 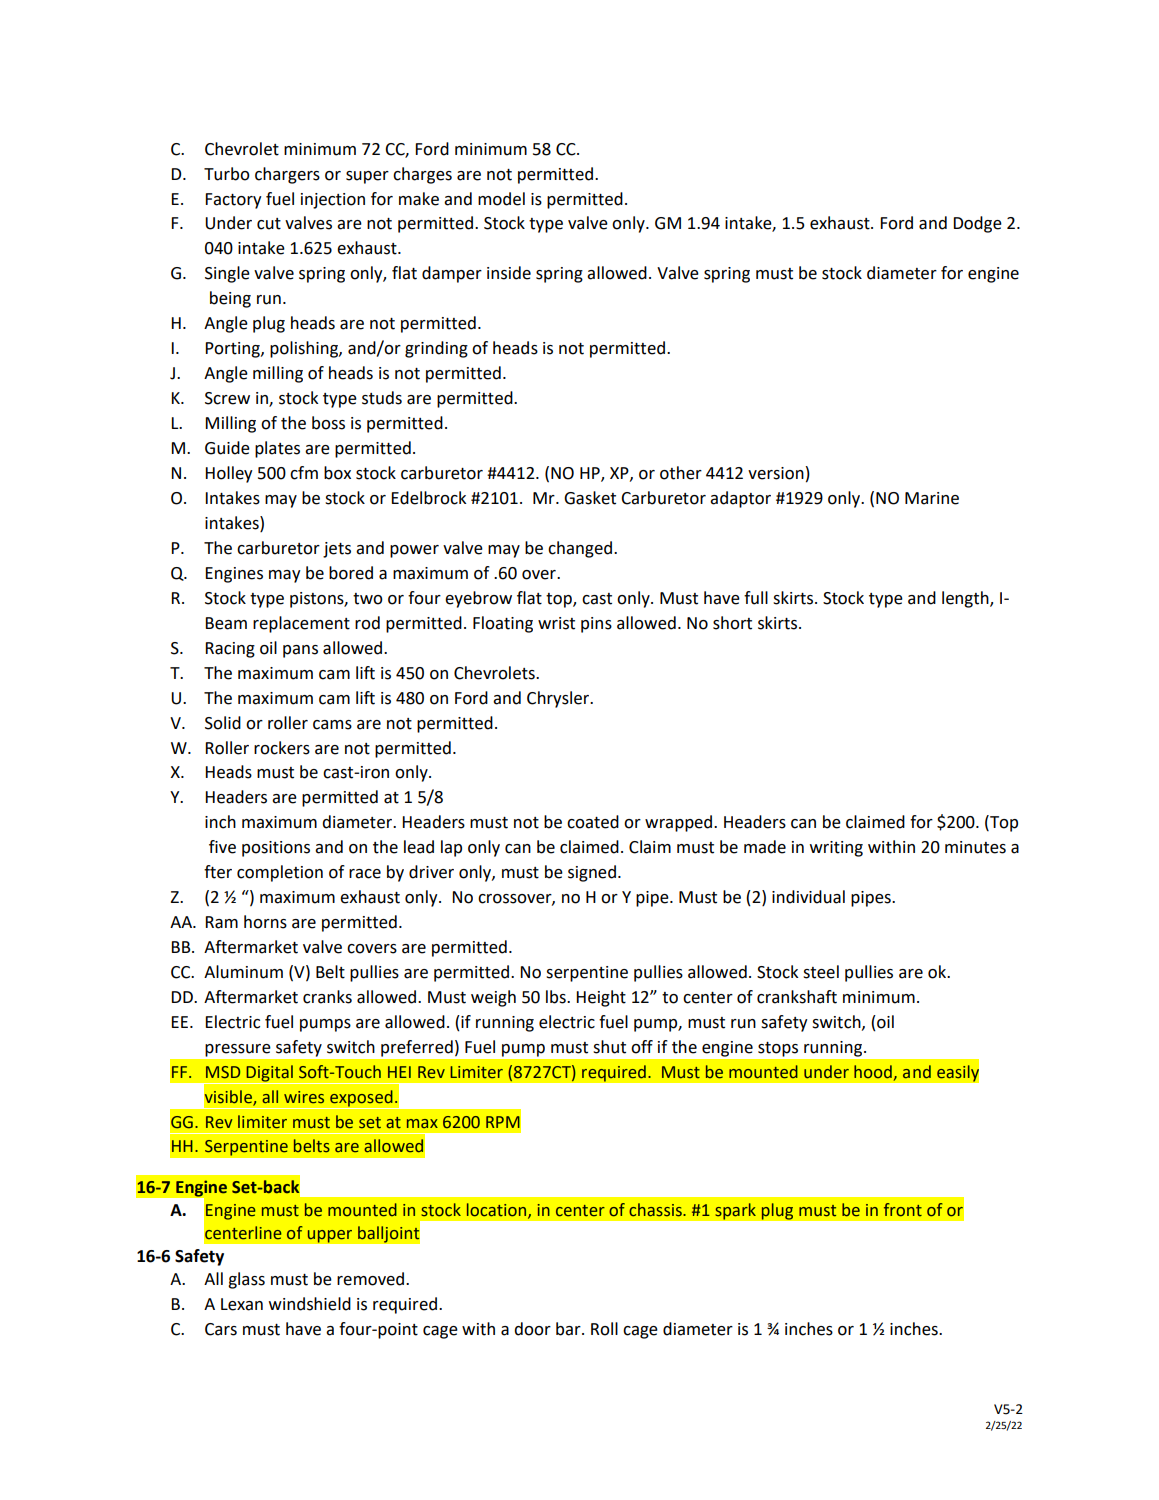 I want to click on windshield, so click(x=310, y=1304).
